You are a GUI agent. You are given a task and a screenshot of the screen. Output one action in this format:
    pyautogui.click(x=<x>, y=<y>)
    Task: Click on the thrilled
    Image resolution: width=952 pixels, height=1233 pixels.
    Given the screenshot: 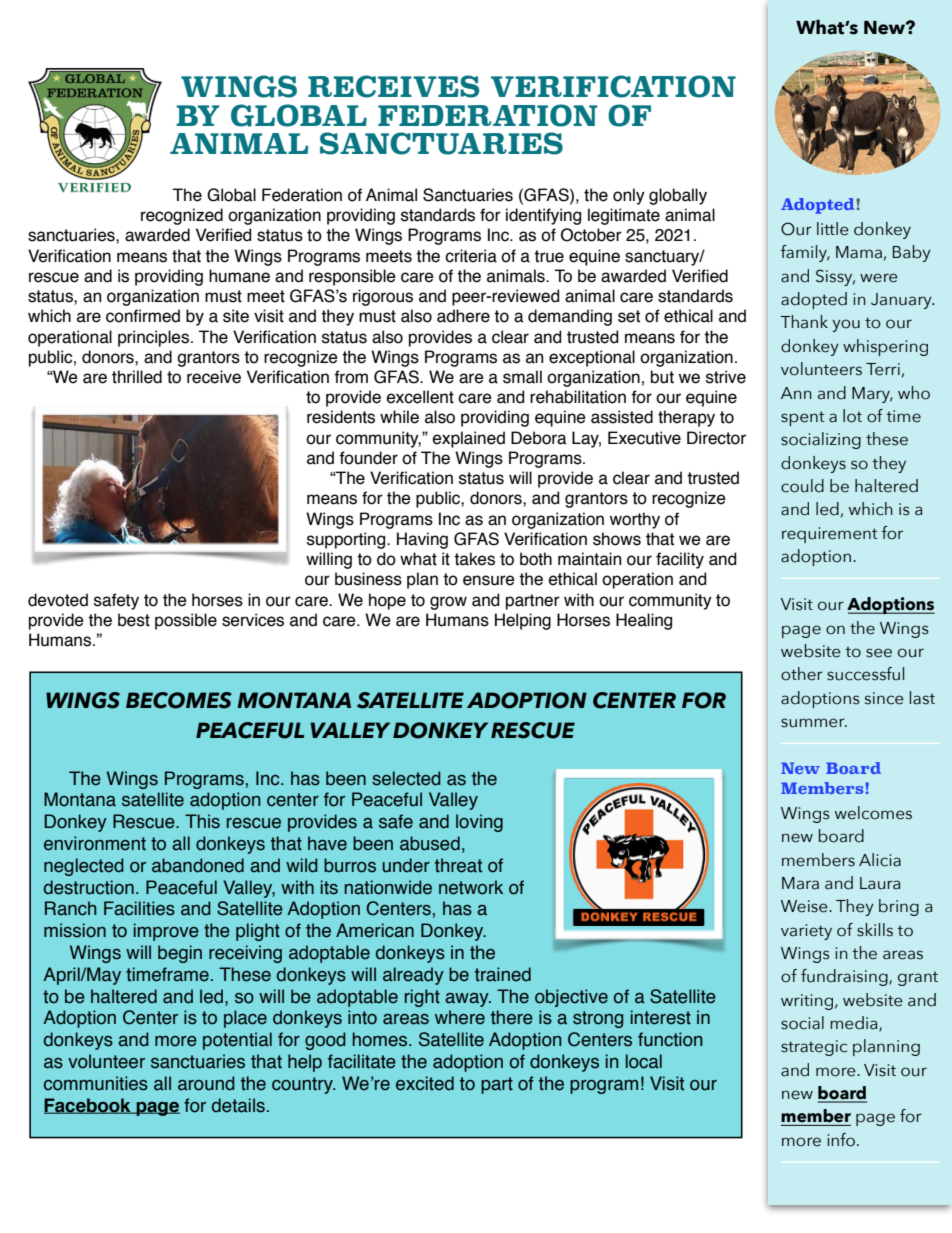 What is the action you would take?
    pyautogui.click(x=137, y=377)
